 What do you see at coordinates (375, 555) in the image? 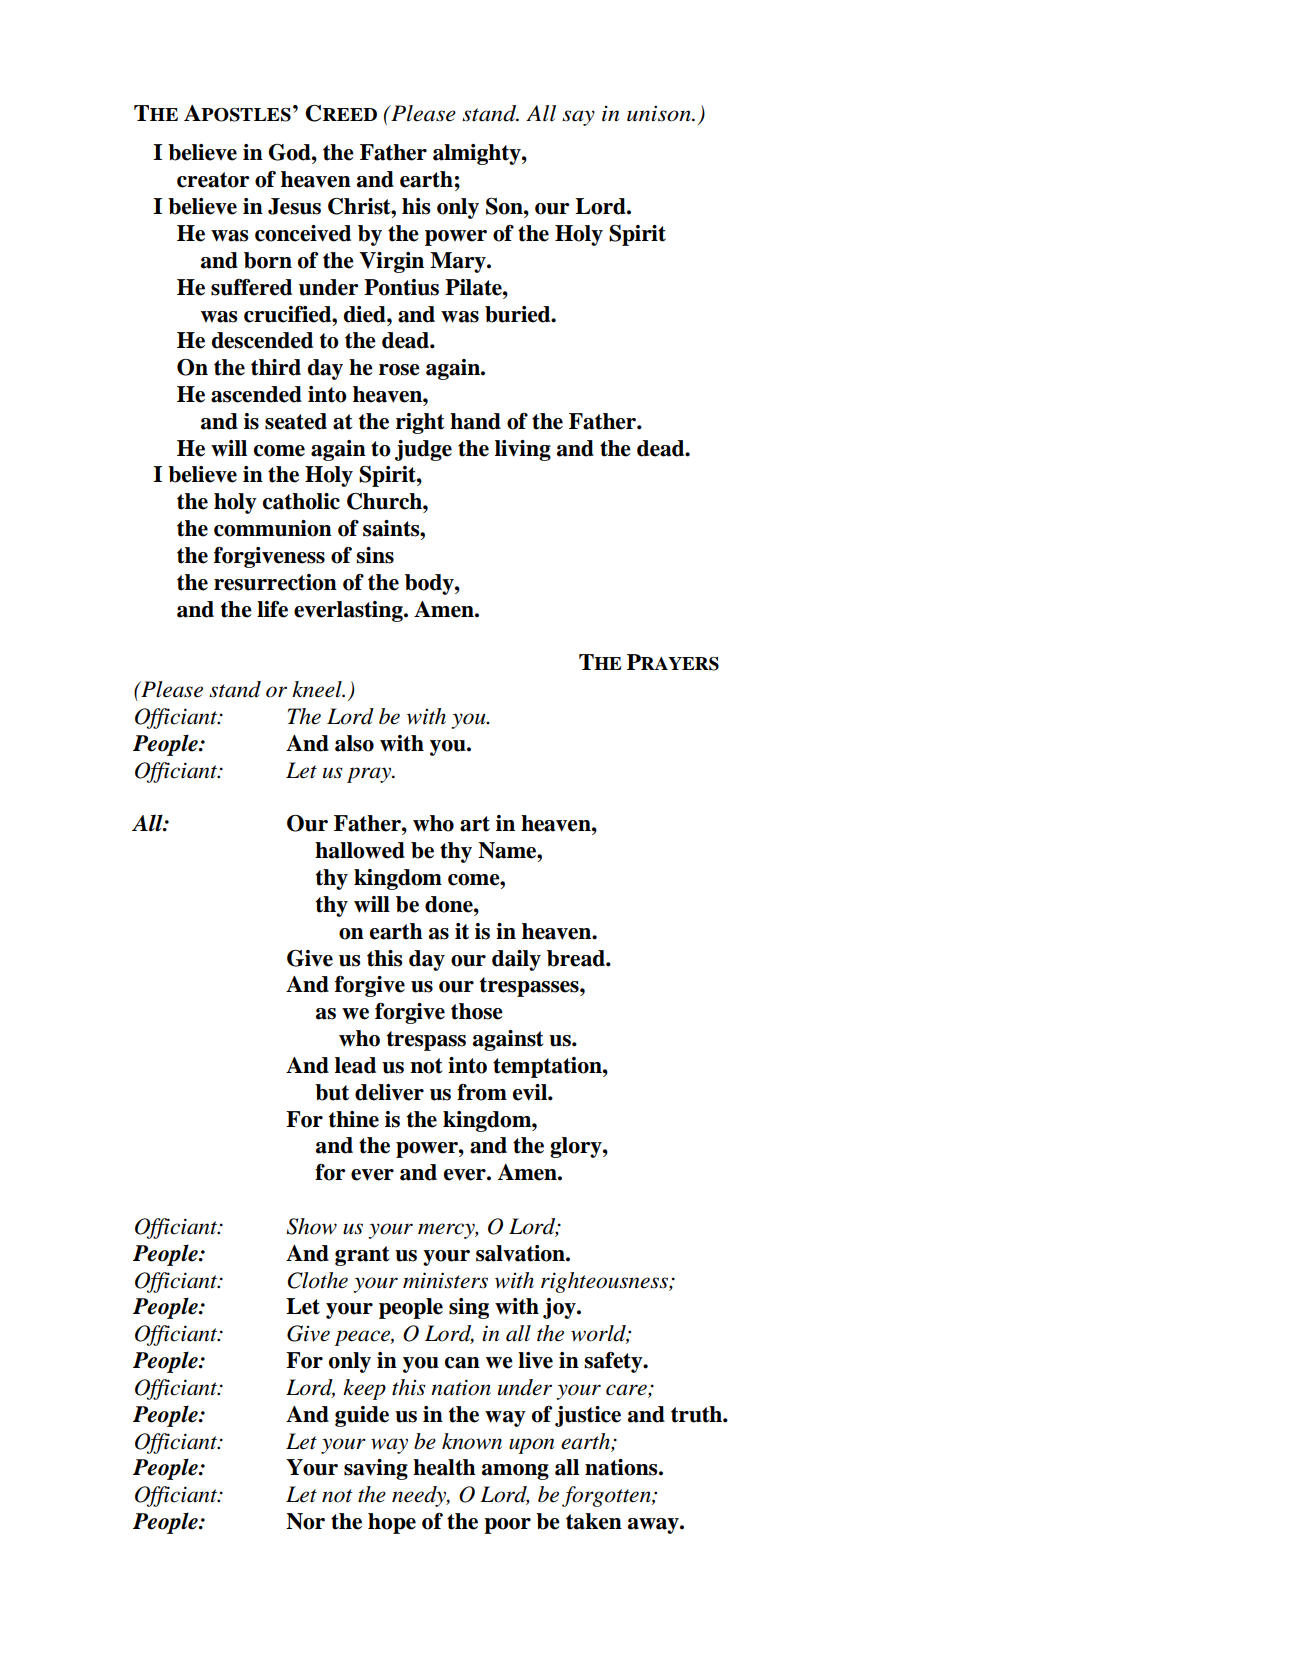
I see `sins` at bounding box center [375, 555].
